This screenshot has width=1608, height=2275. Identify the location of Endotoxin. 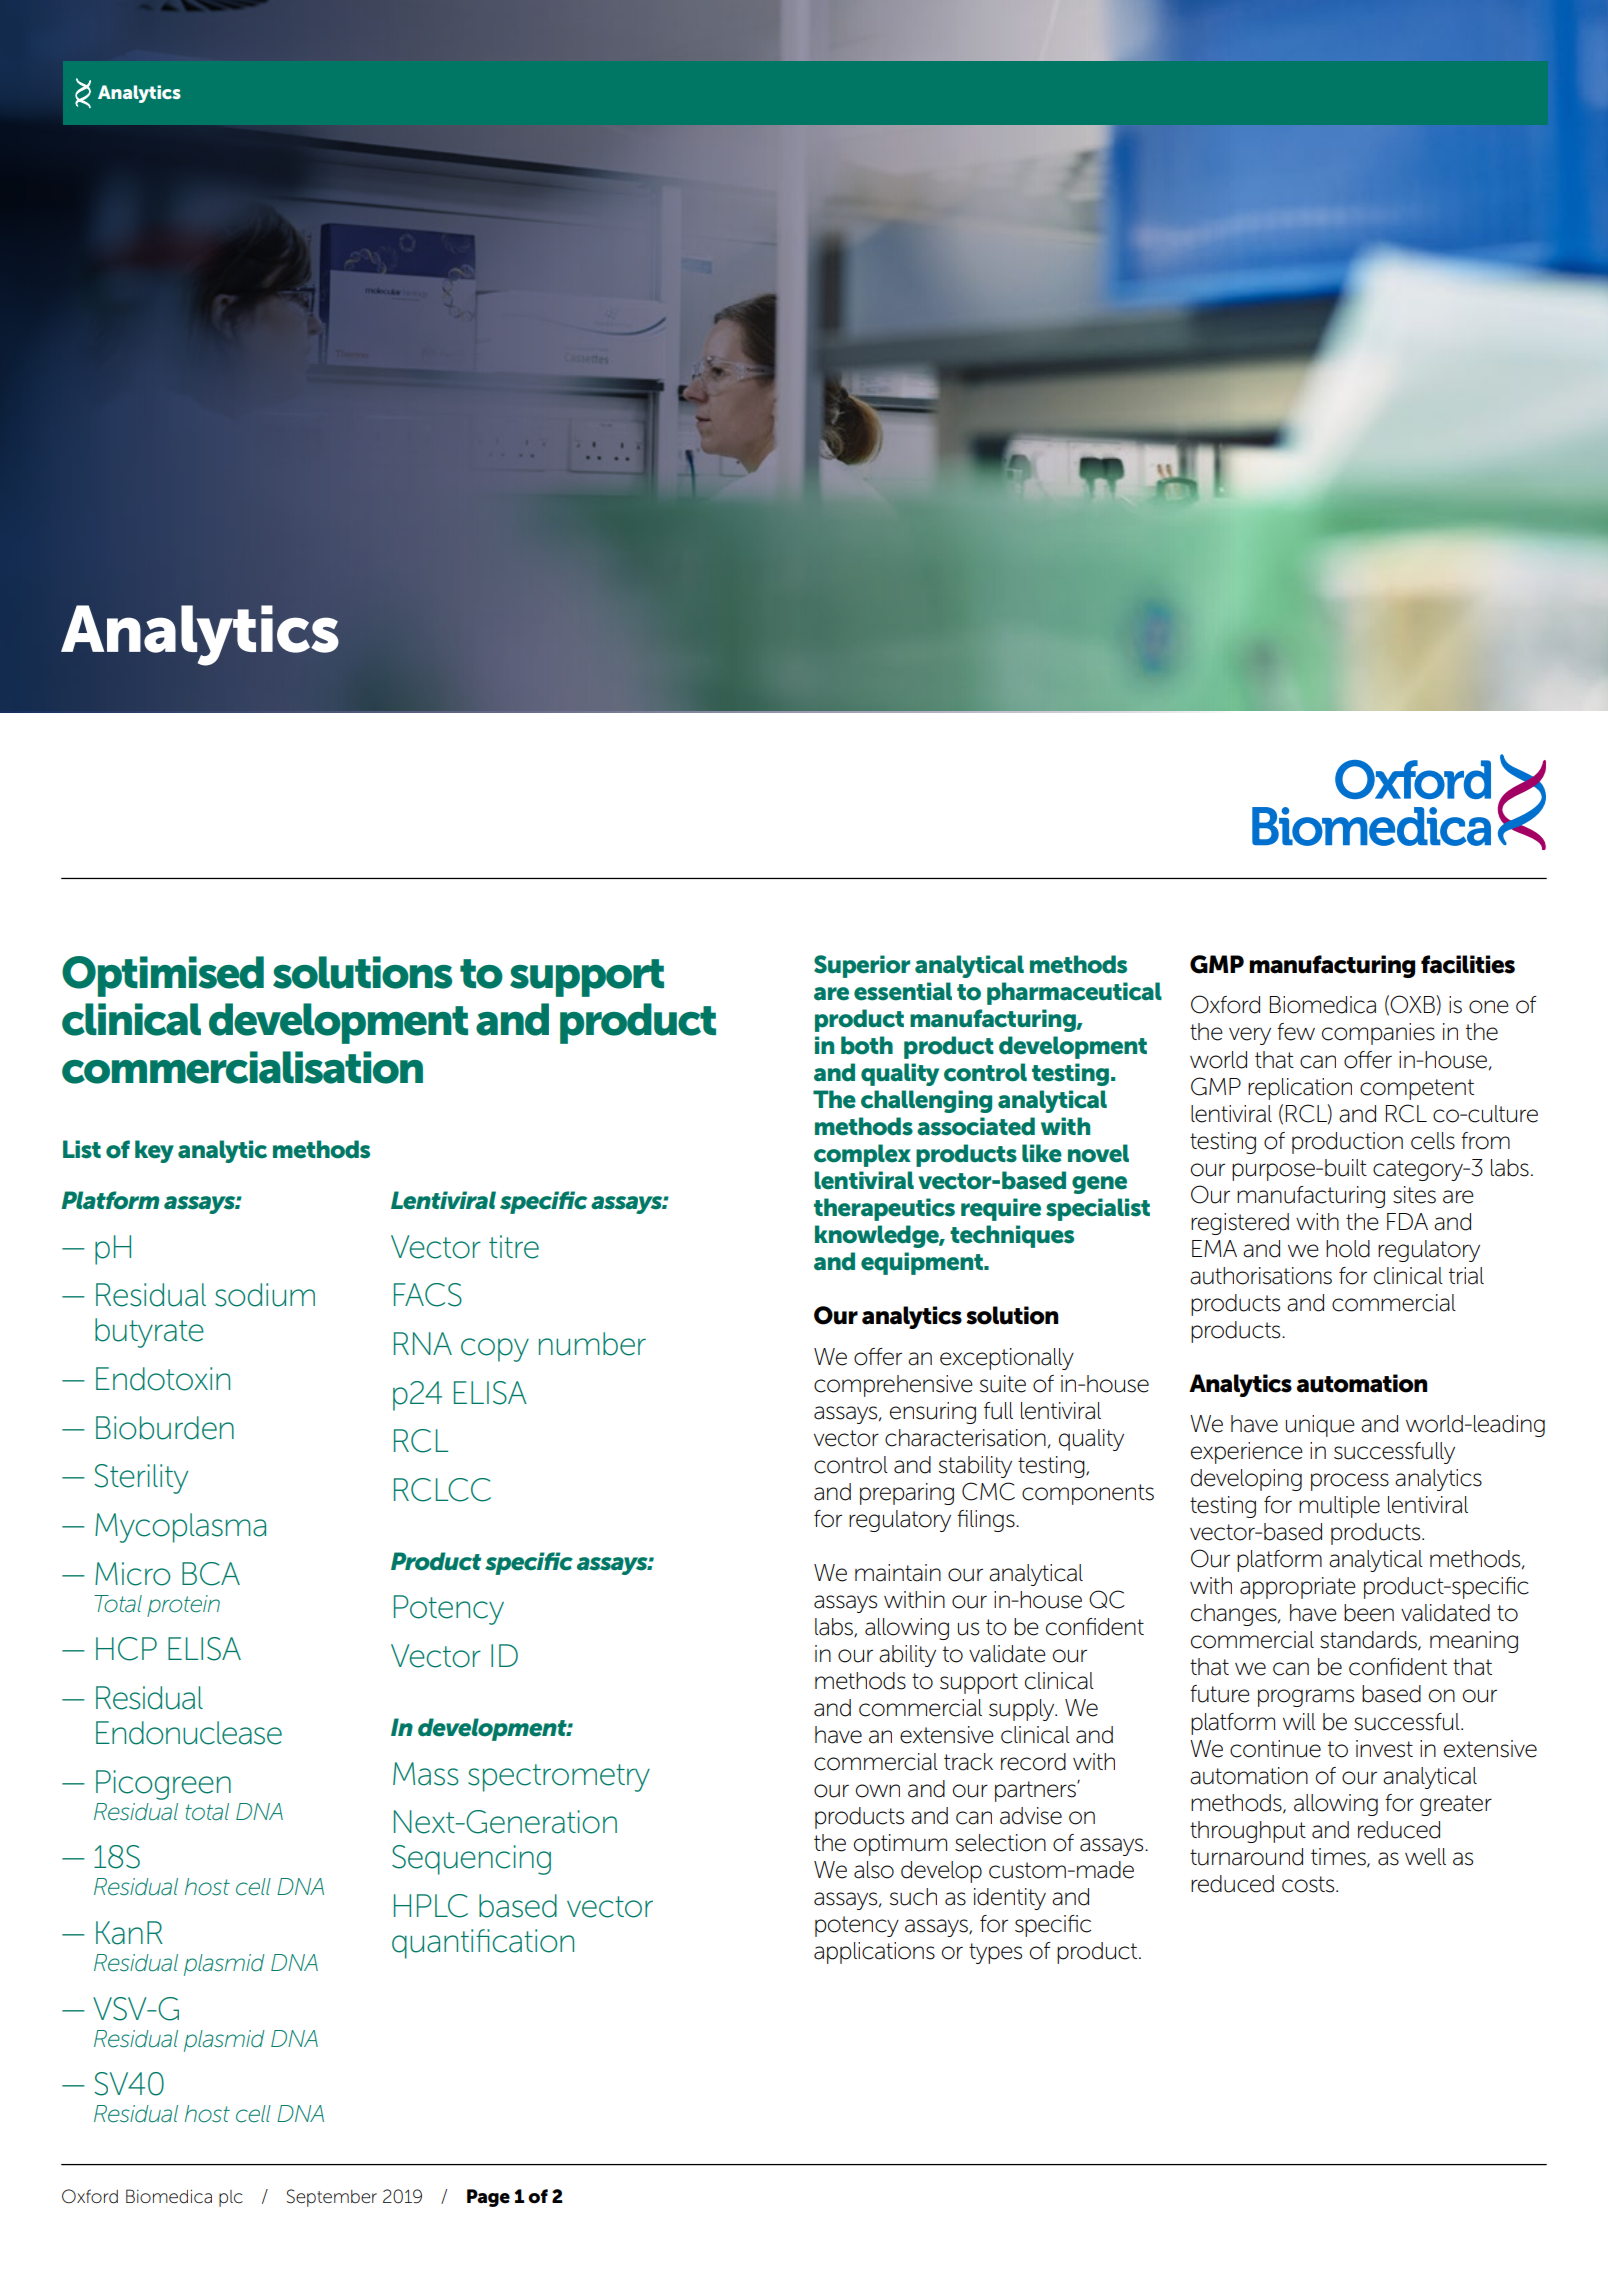
(163, 1379).
